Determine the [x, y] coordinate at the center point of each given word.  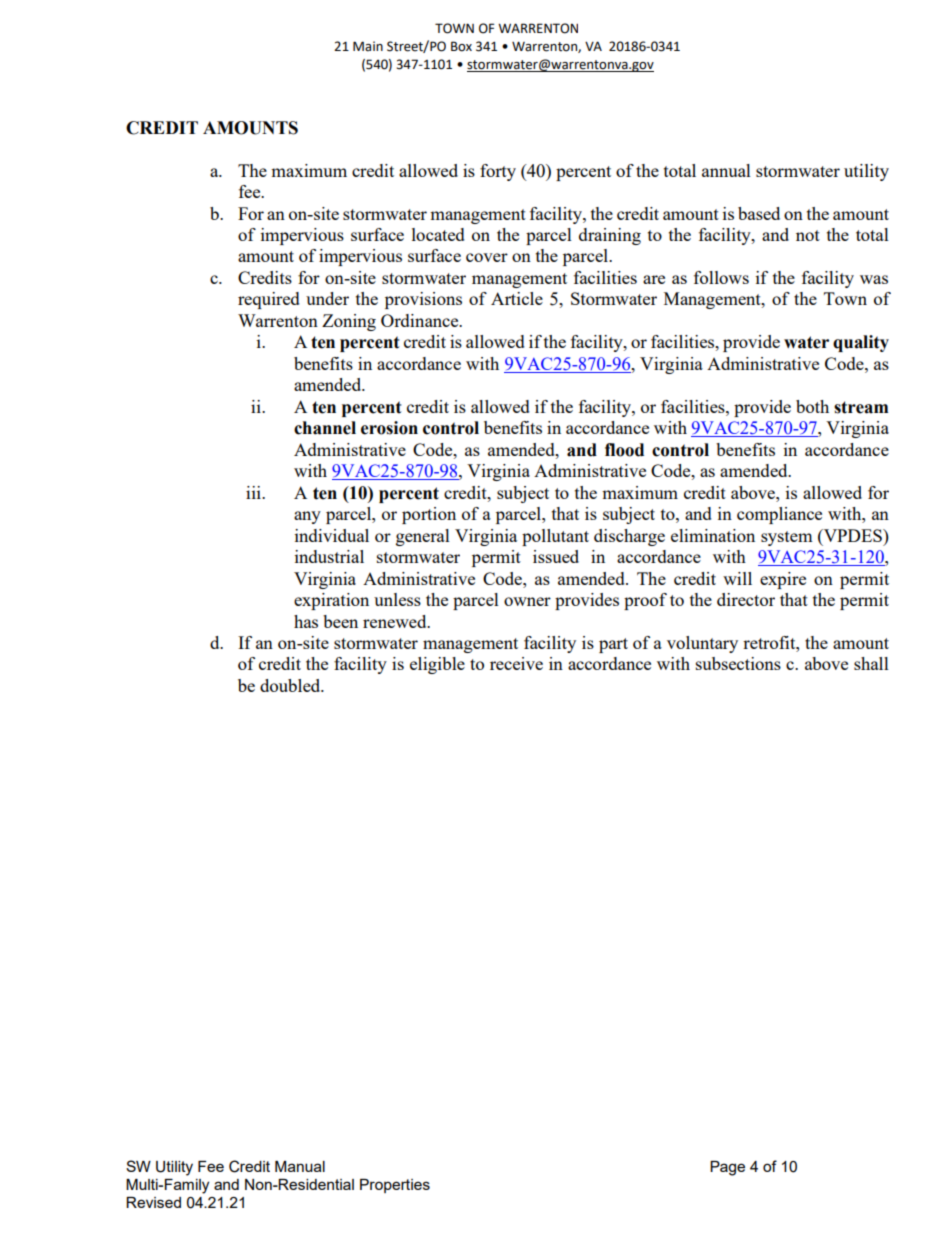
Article [517, 298]
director [746, 599]
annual [726, 170]
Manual [300, 1166]
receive [516, 663]
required [269, 300]
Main [368, 46]
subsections [738, 663]
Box [461, 46]
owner [527, 601]
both [812, 406]
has [306, 621]
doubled [291, 685]
